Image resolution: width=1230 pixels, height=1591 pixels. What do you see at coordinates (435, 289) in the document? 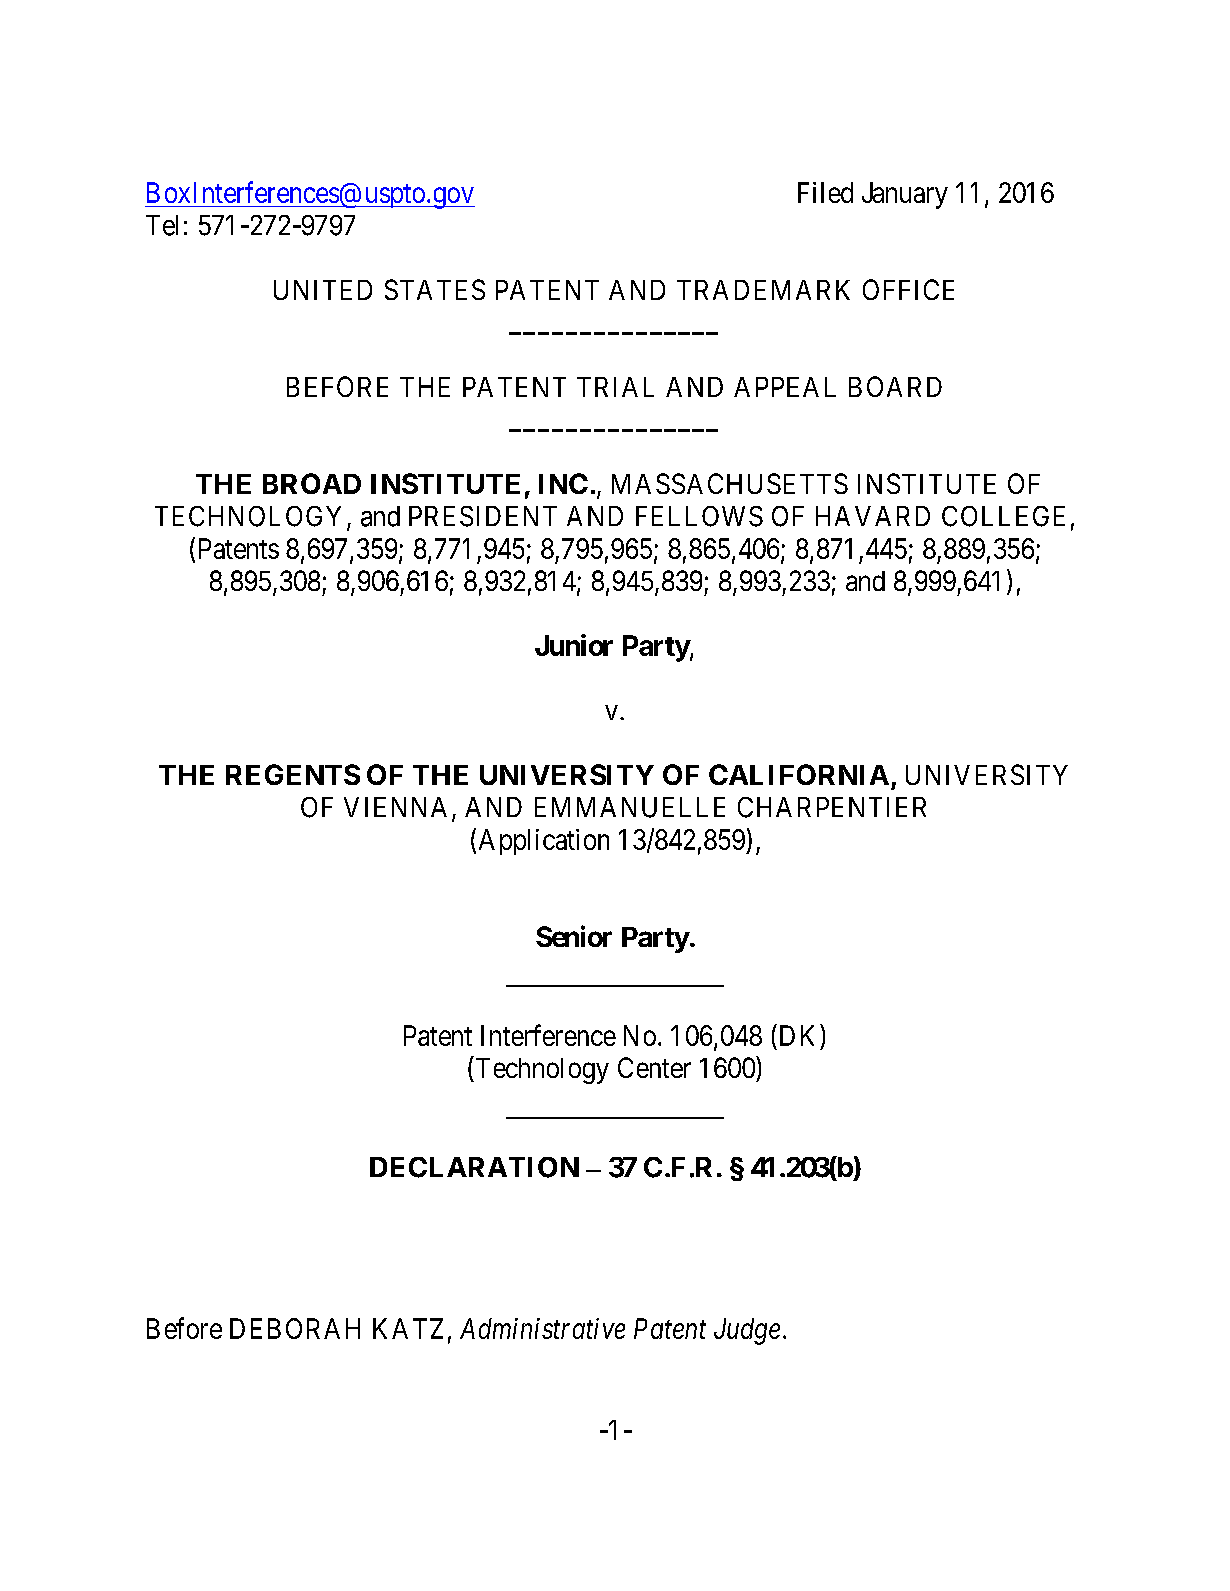
I see `STATES` at bounding box center [435, 289].
